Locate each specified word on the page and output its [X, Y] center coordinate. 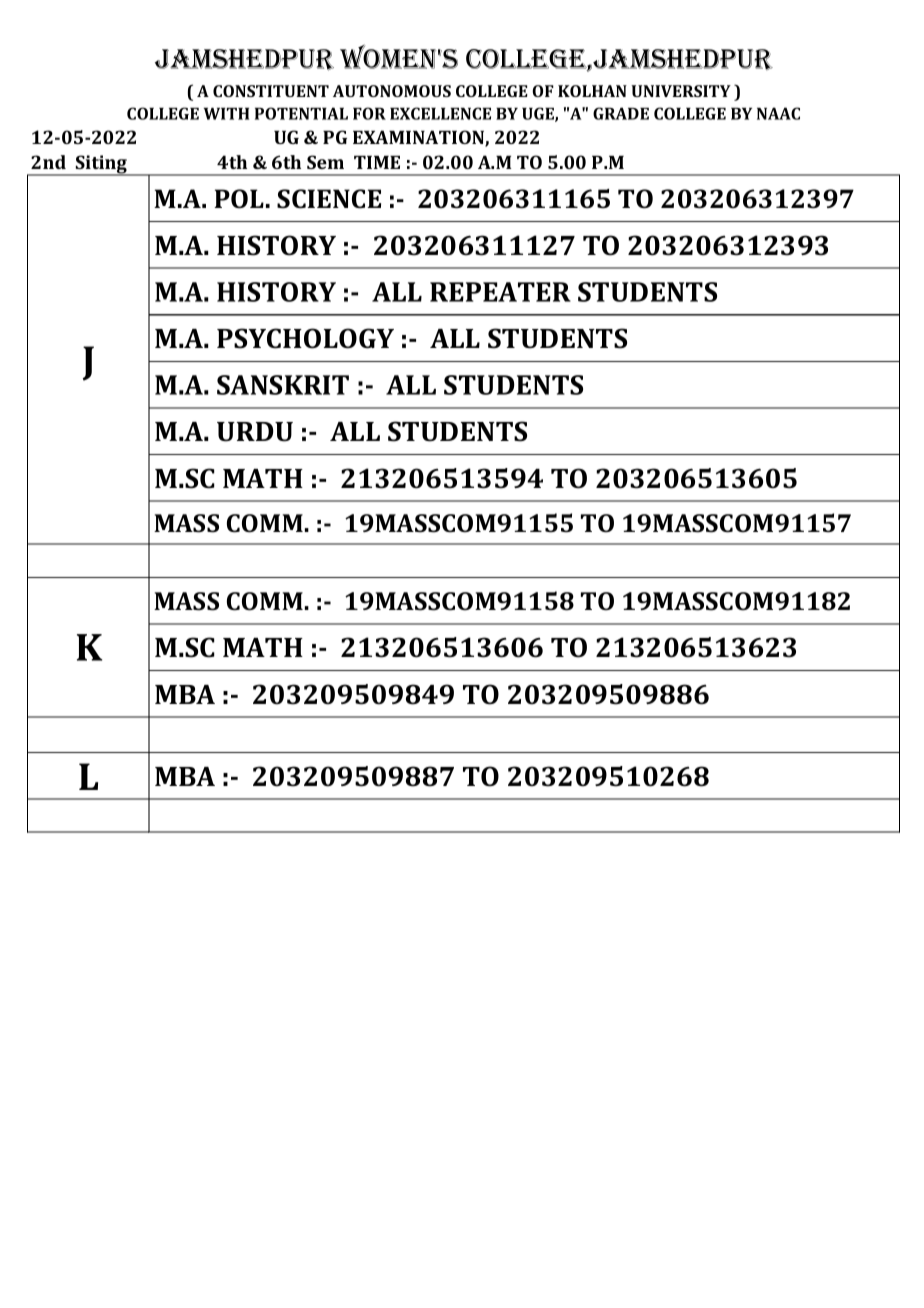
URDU [255, 432]
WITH [226, 114]
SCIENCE [329, 199]
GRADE [621, 113]
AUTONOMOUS [392, 91]
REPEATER [500, 292]
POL [239, 199]
